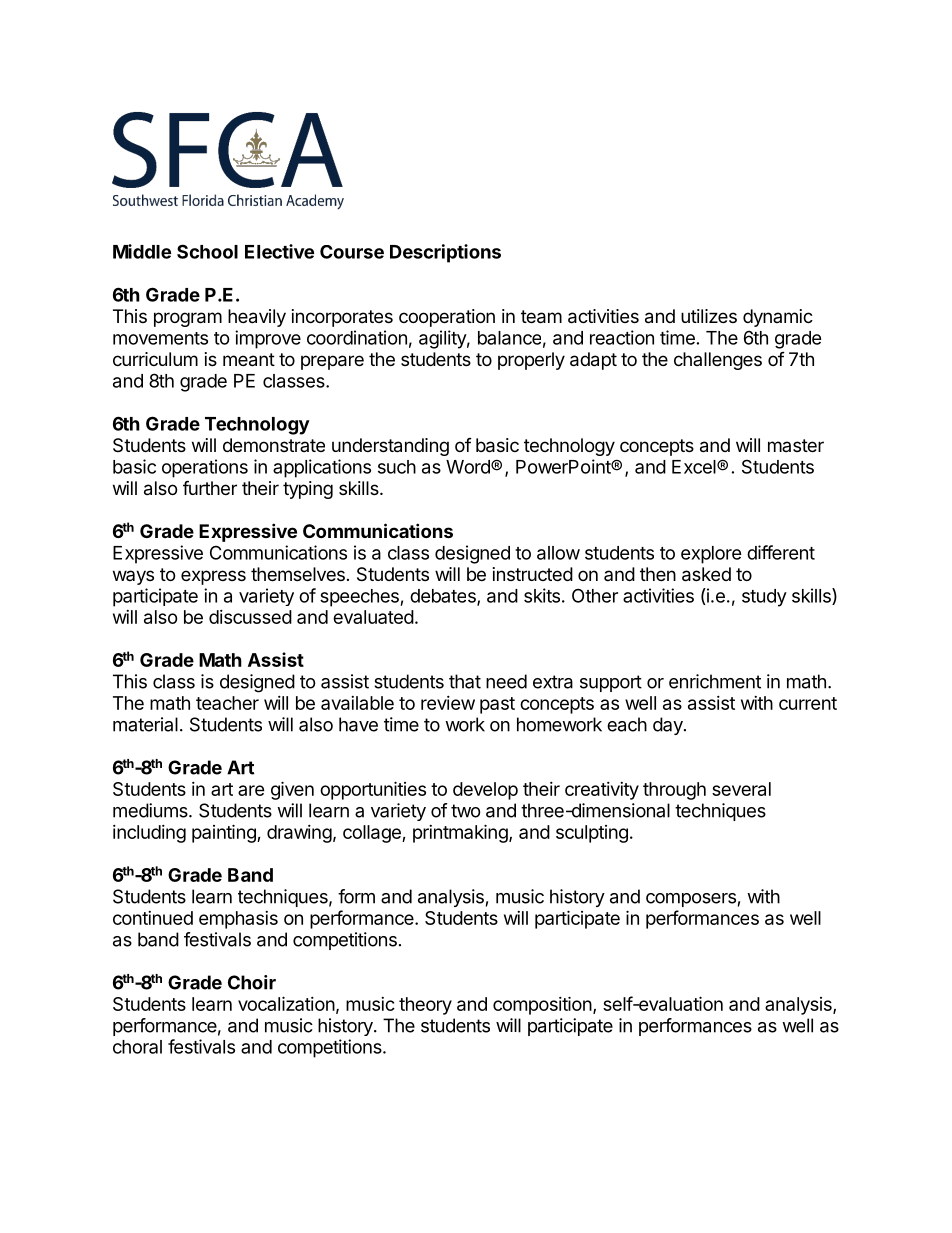 This image has width=952, height=1233. Describe the element at coordinates (542, 1005) in the image. I see `composition` at that location.
